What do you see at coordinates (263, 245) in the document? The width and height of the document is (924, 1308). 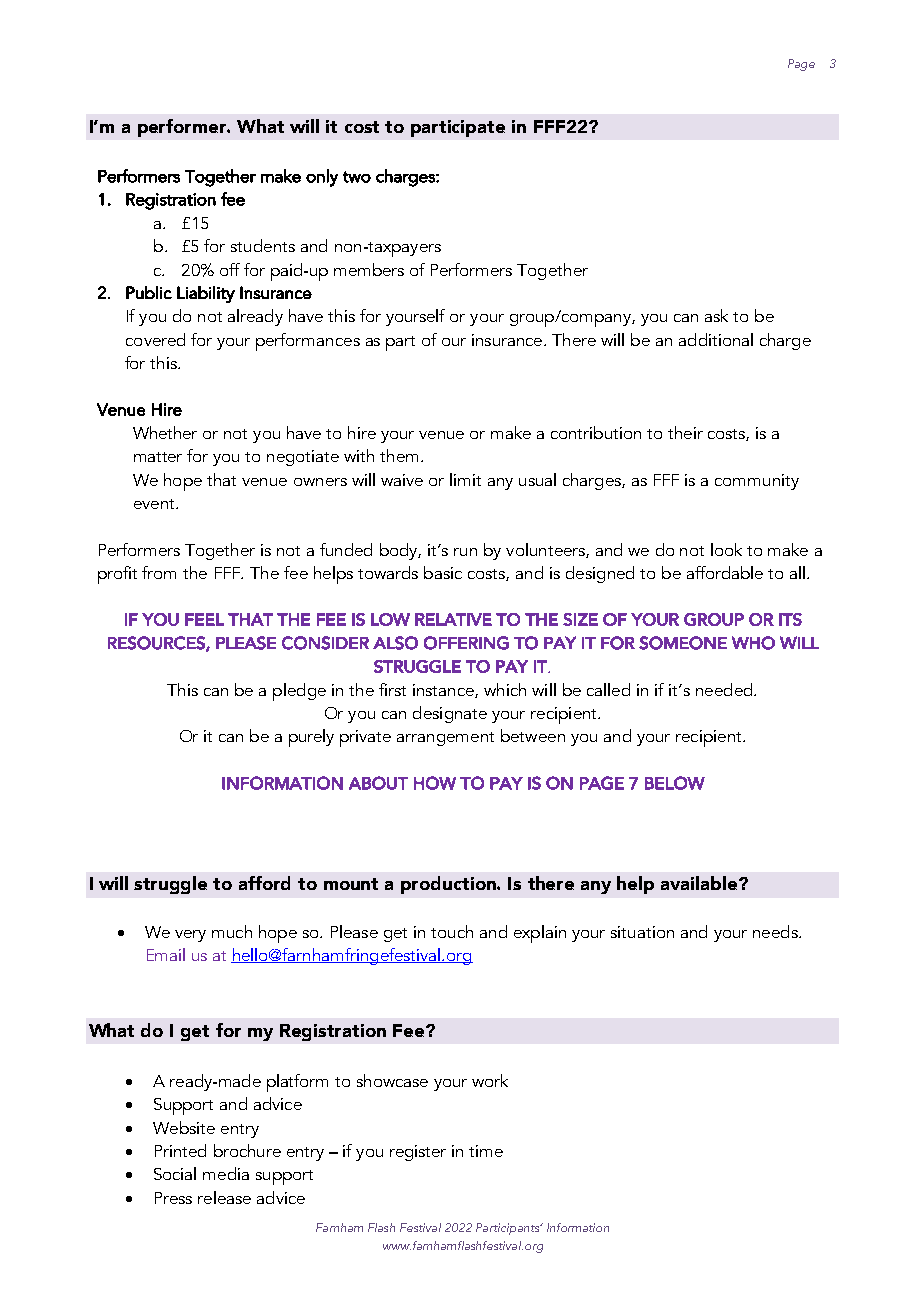 I see `students` at bounding box center [263, 245].
